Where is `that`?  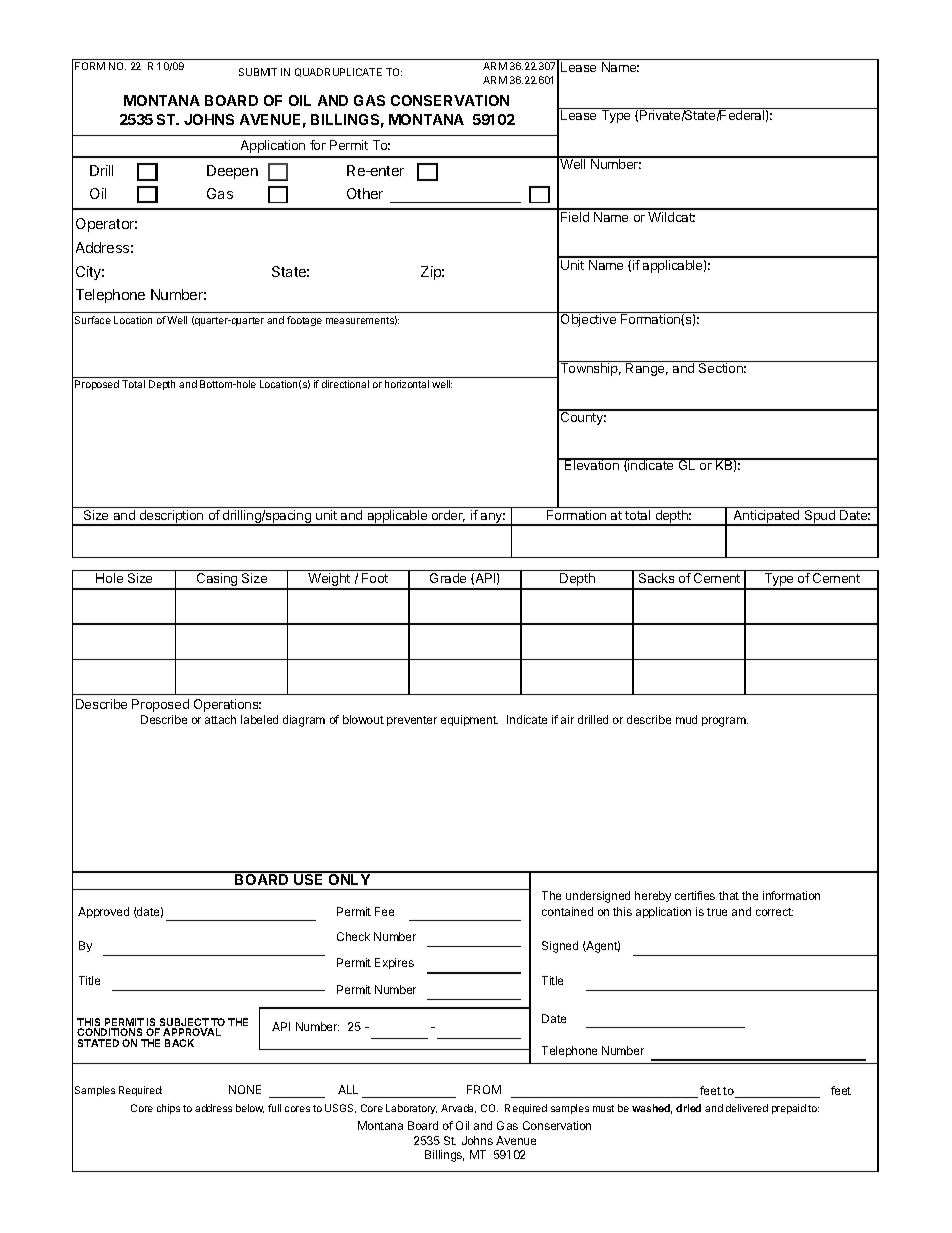
that is located at coordinates (729, 895).
